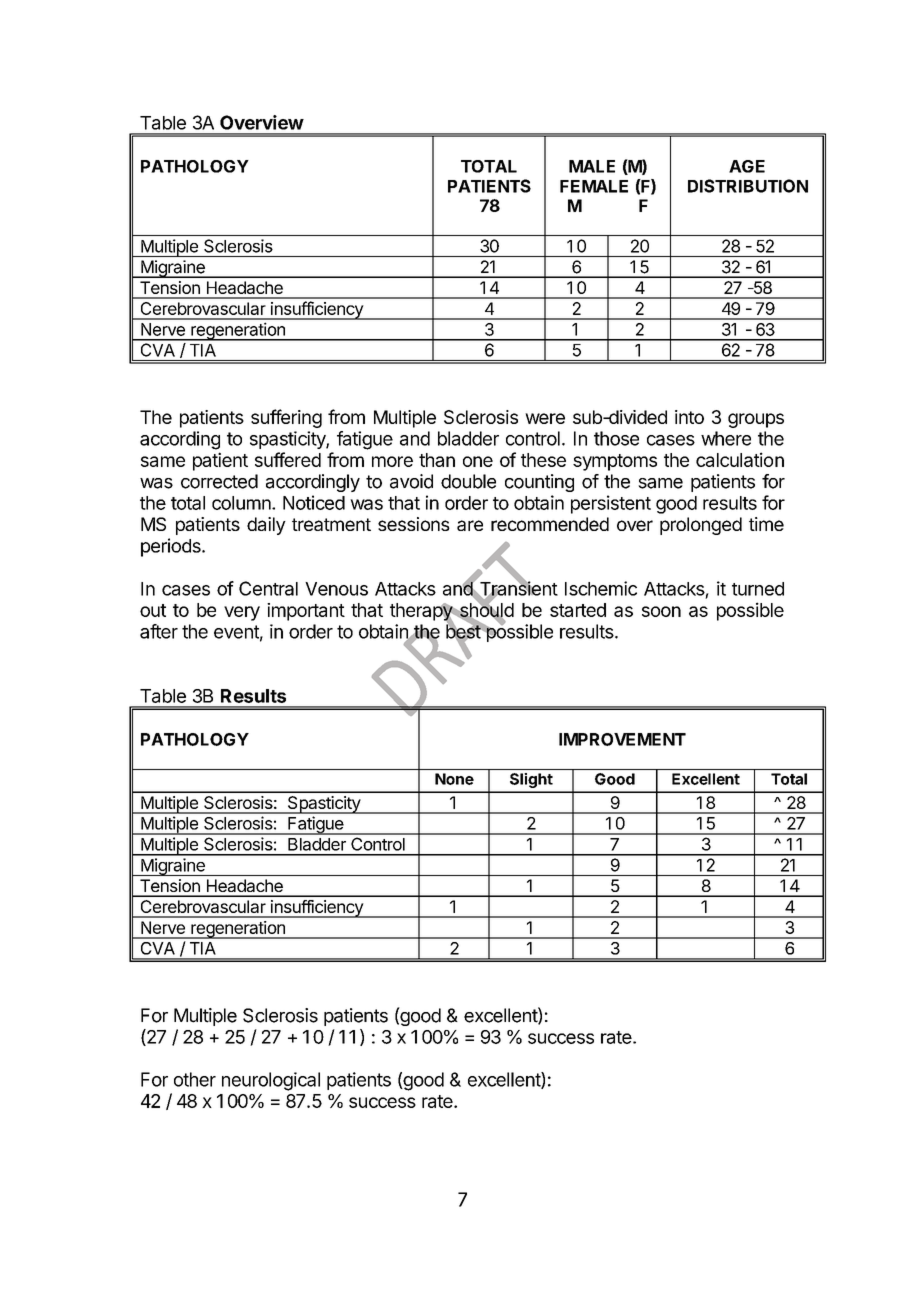 This screenshot has width=924, height=1308. What do you see at coordinates (748, 186) in the screenshot?
I see `DISTRIBUTION` at bounding box center [748, 186].
